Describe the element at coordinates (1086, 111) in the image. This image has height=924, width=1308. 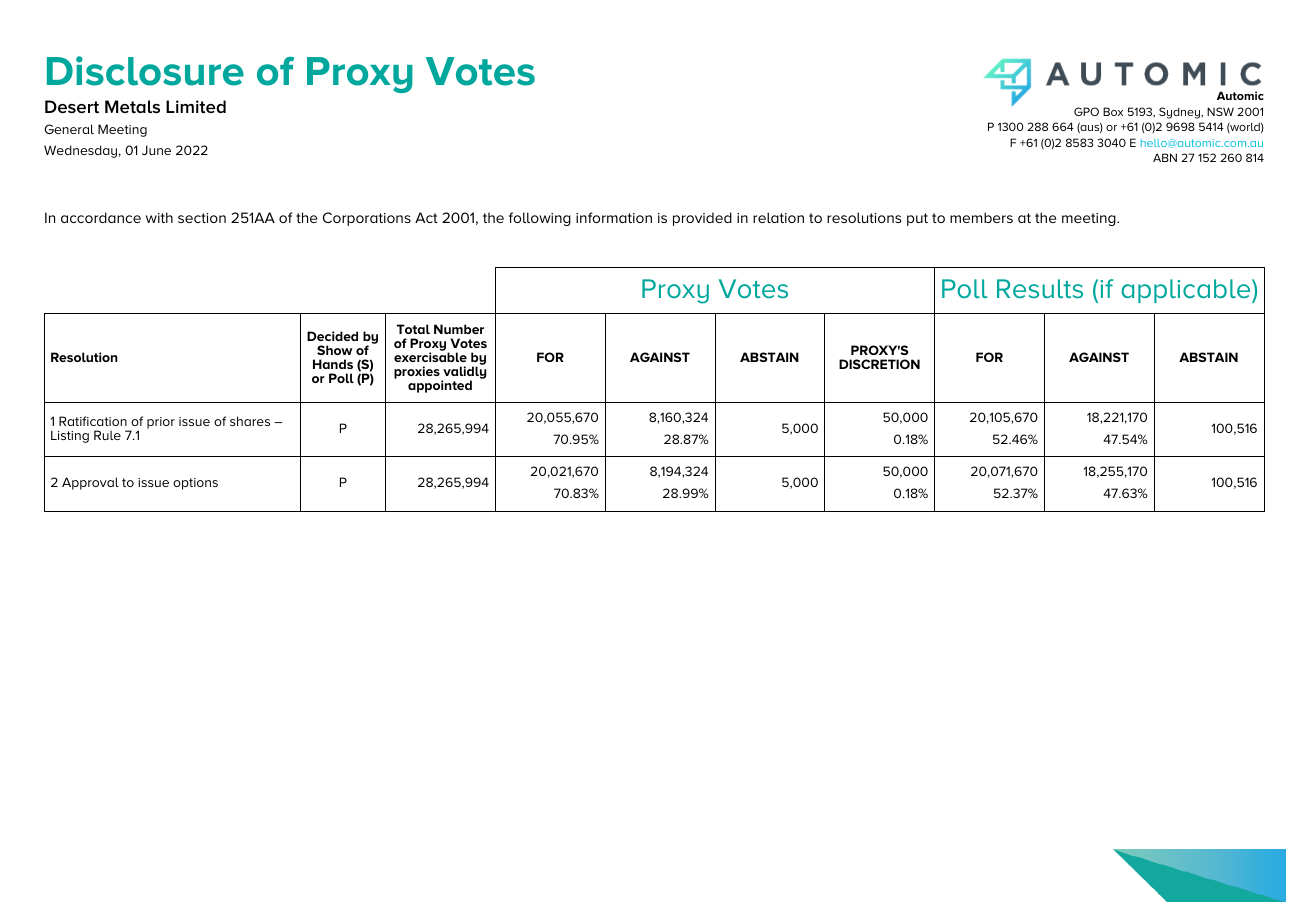
I see `GPO` at that location.
